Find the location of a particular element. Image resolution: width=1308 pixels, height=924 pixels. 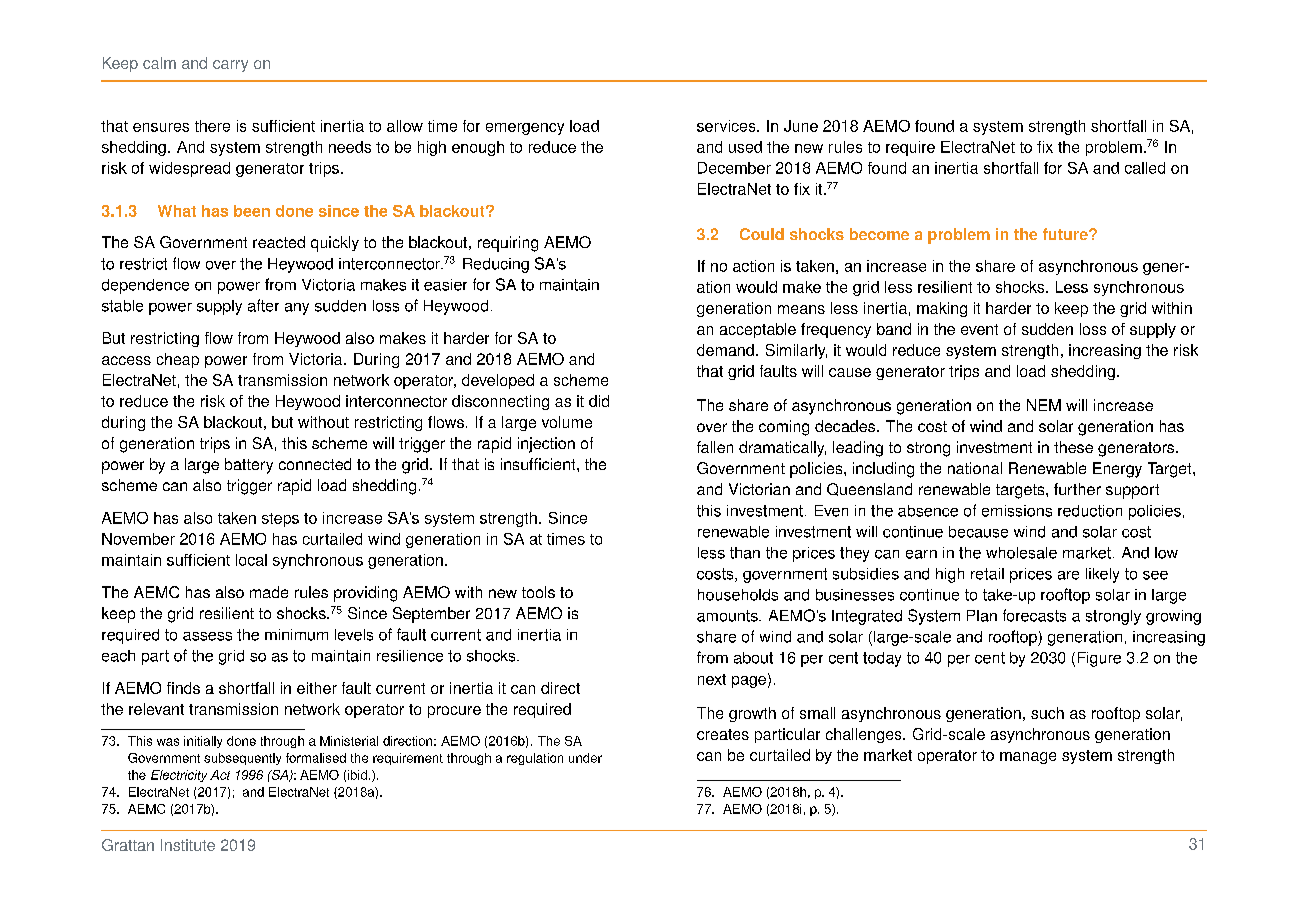

assess is located at coordinates (207, 636).
